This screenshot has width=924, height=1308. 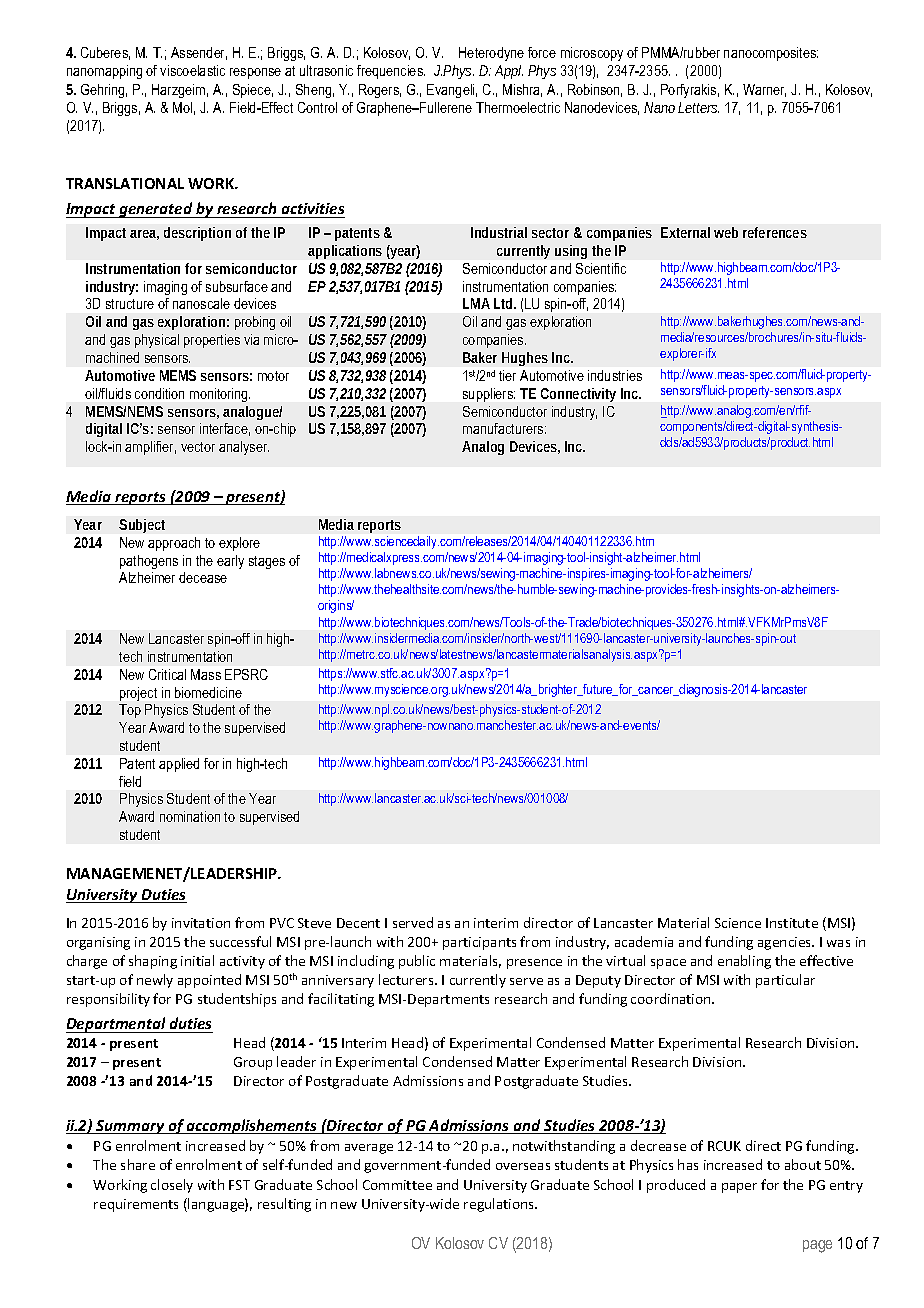 I want to click on Warner, so click(x=764, y=90).
